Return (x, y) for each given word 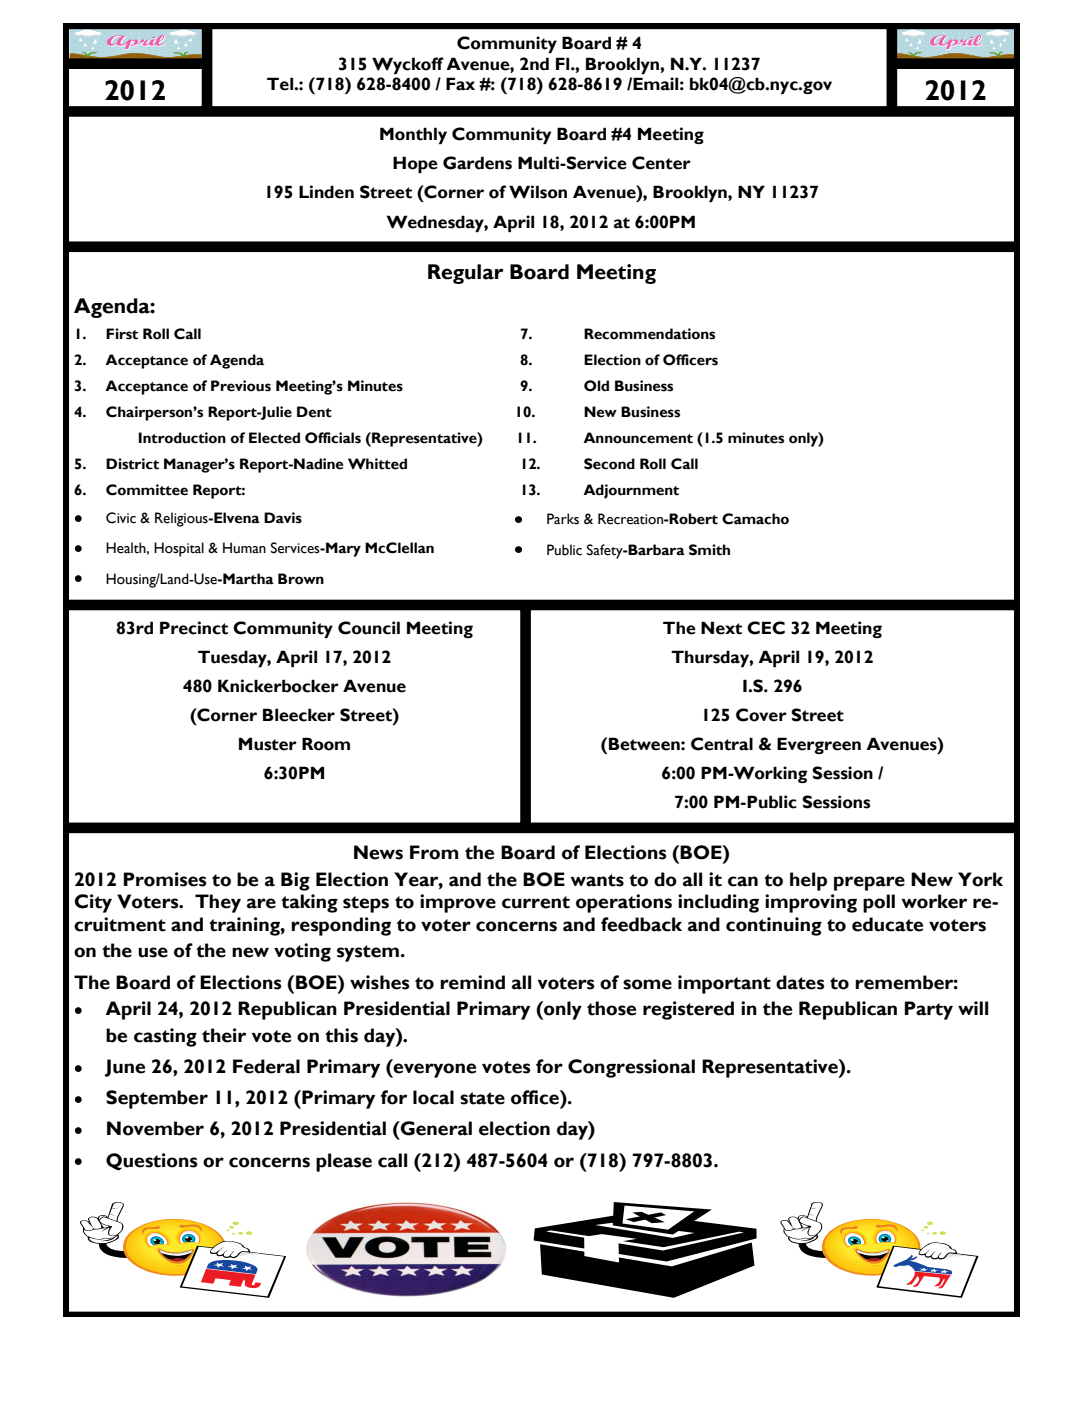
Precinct (194, 628)
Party (929, 1010)
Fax (460, 84)
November (155, 1128)
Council (369, 628)
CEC (766, 628)
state (482, 1098)
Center (661, 163)
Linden (326, 192)
